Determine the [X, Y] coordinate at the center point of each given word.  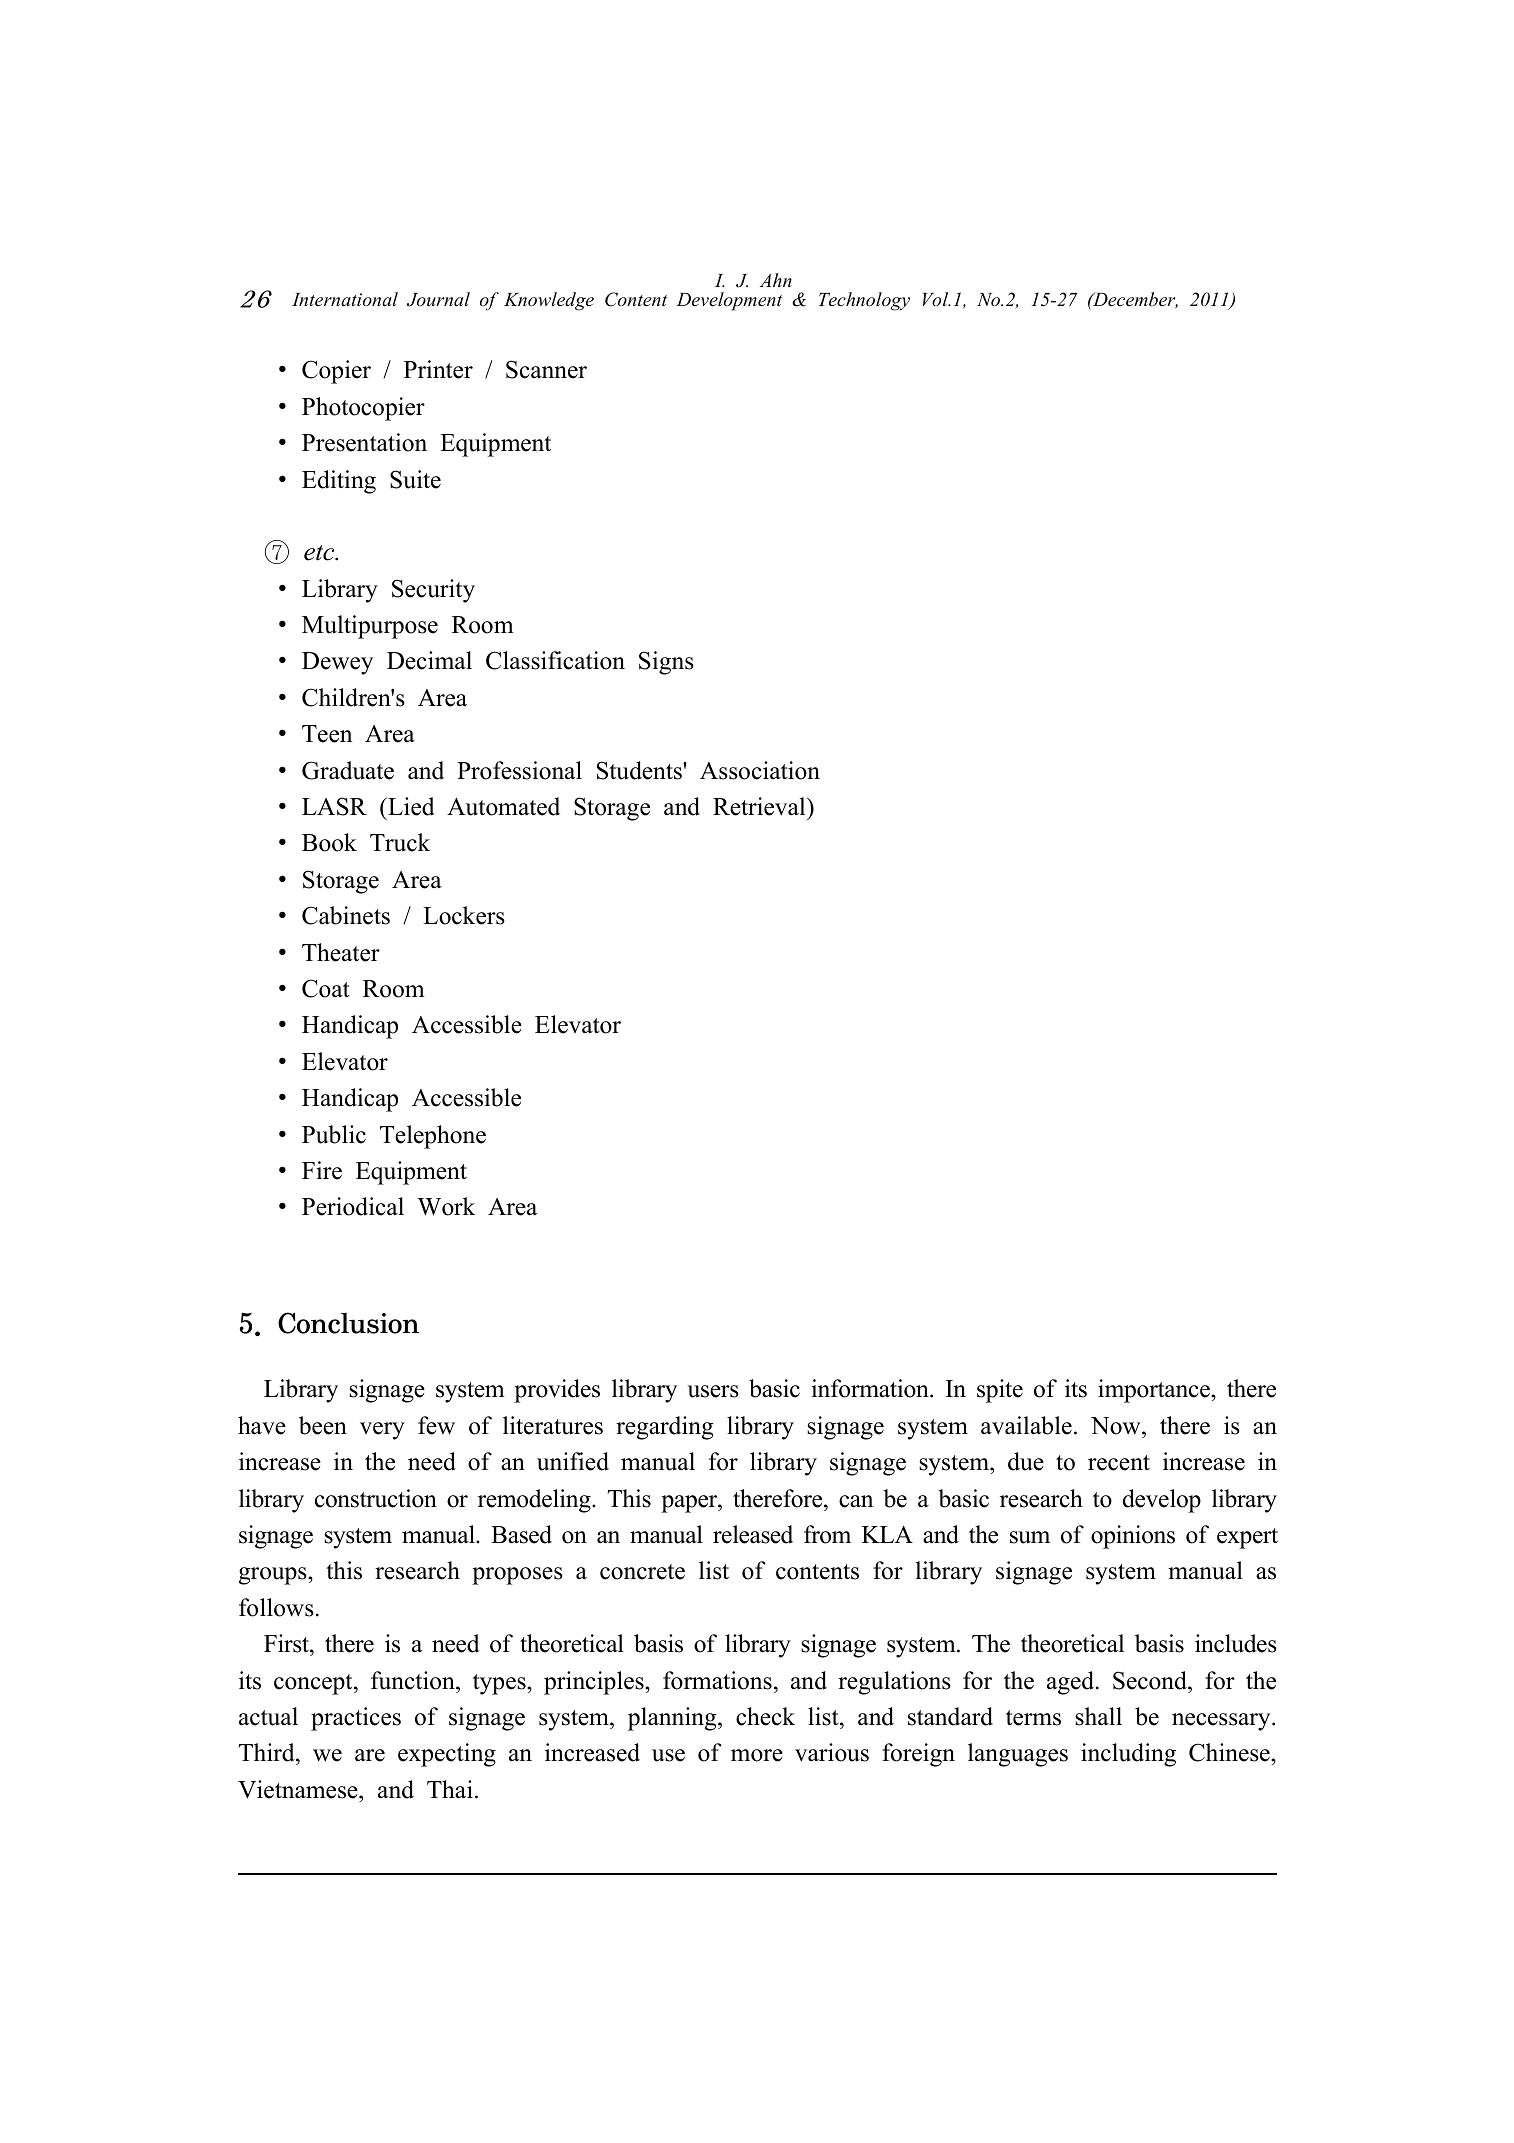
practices [356, 1719]
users [713, 1391]
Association [760, 770]
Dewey [337, 663]
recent [1119, 1463]
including [1128, 1755]
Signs [666, 663]
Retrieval [760, 806]
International [345, 299]
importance [1155, 1391]
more [757, 1755]
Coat [326, 988]
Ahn [776, 280]
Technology [864, 301]
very [382, 1431]
